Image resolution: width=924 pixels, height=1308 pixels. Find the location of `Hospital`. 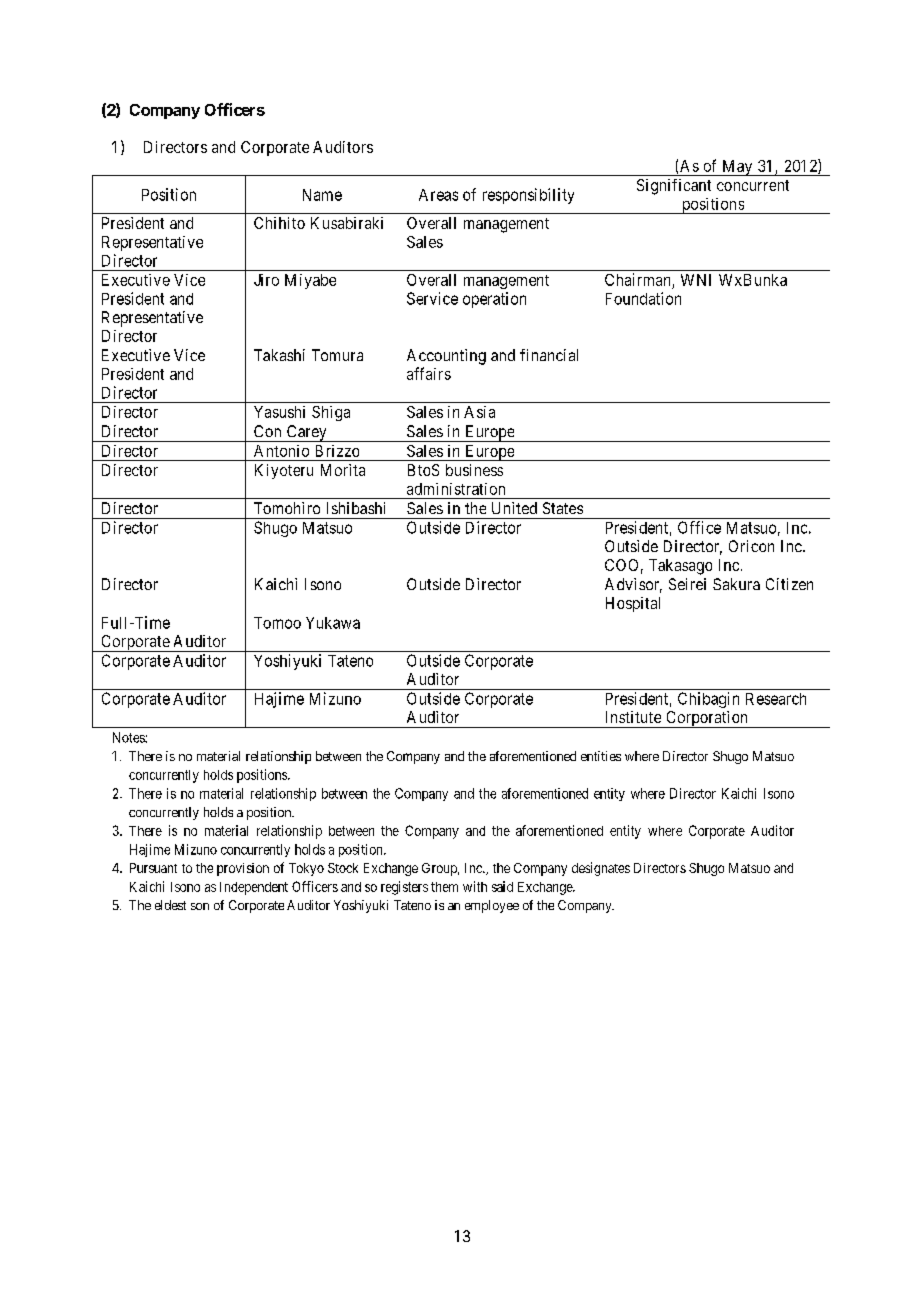

Hospital is located at coordinates (633, 604).
